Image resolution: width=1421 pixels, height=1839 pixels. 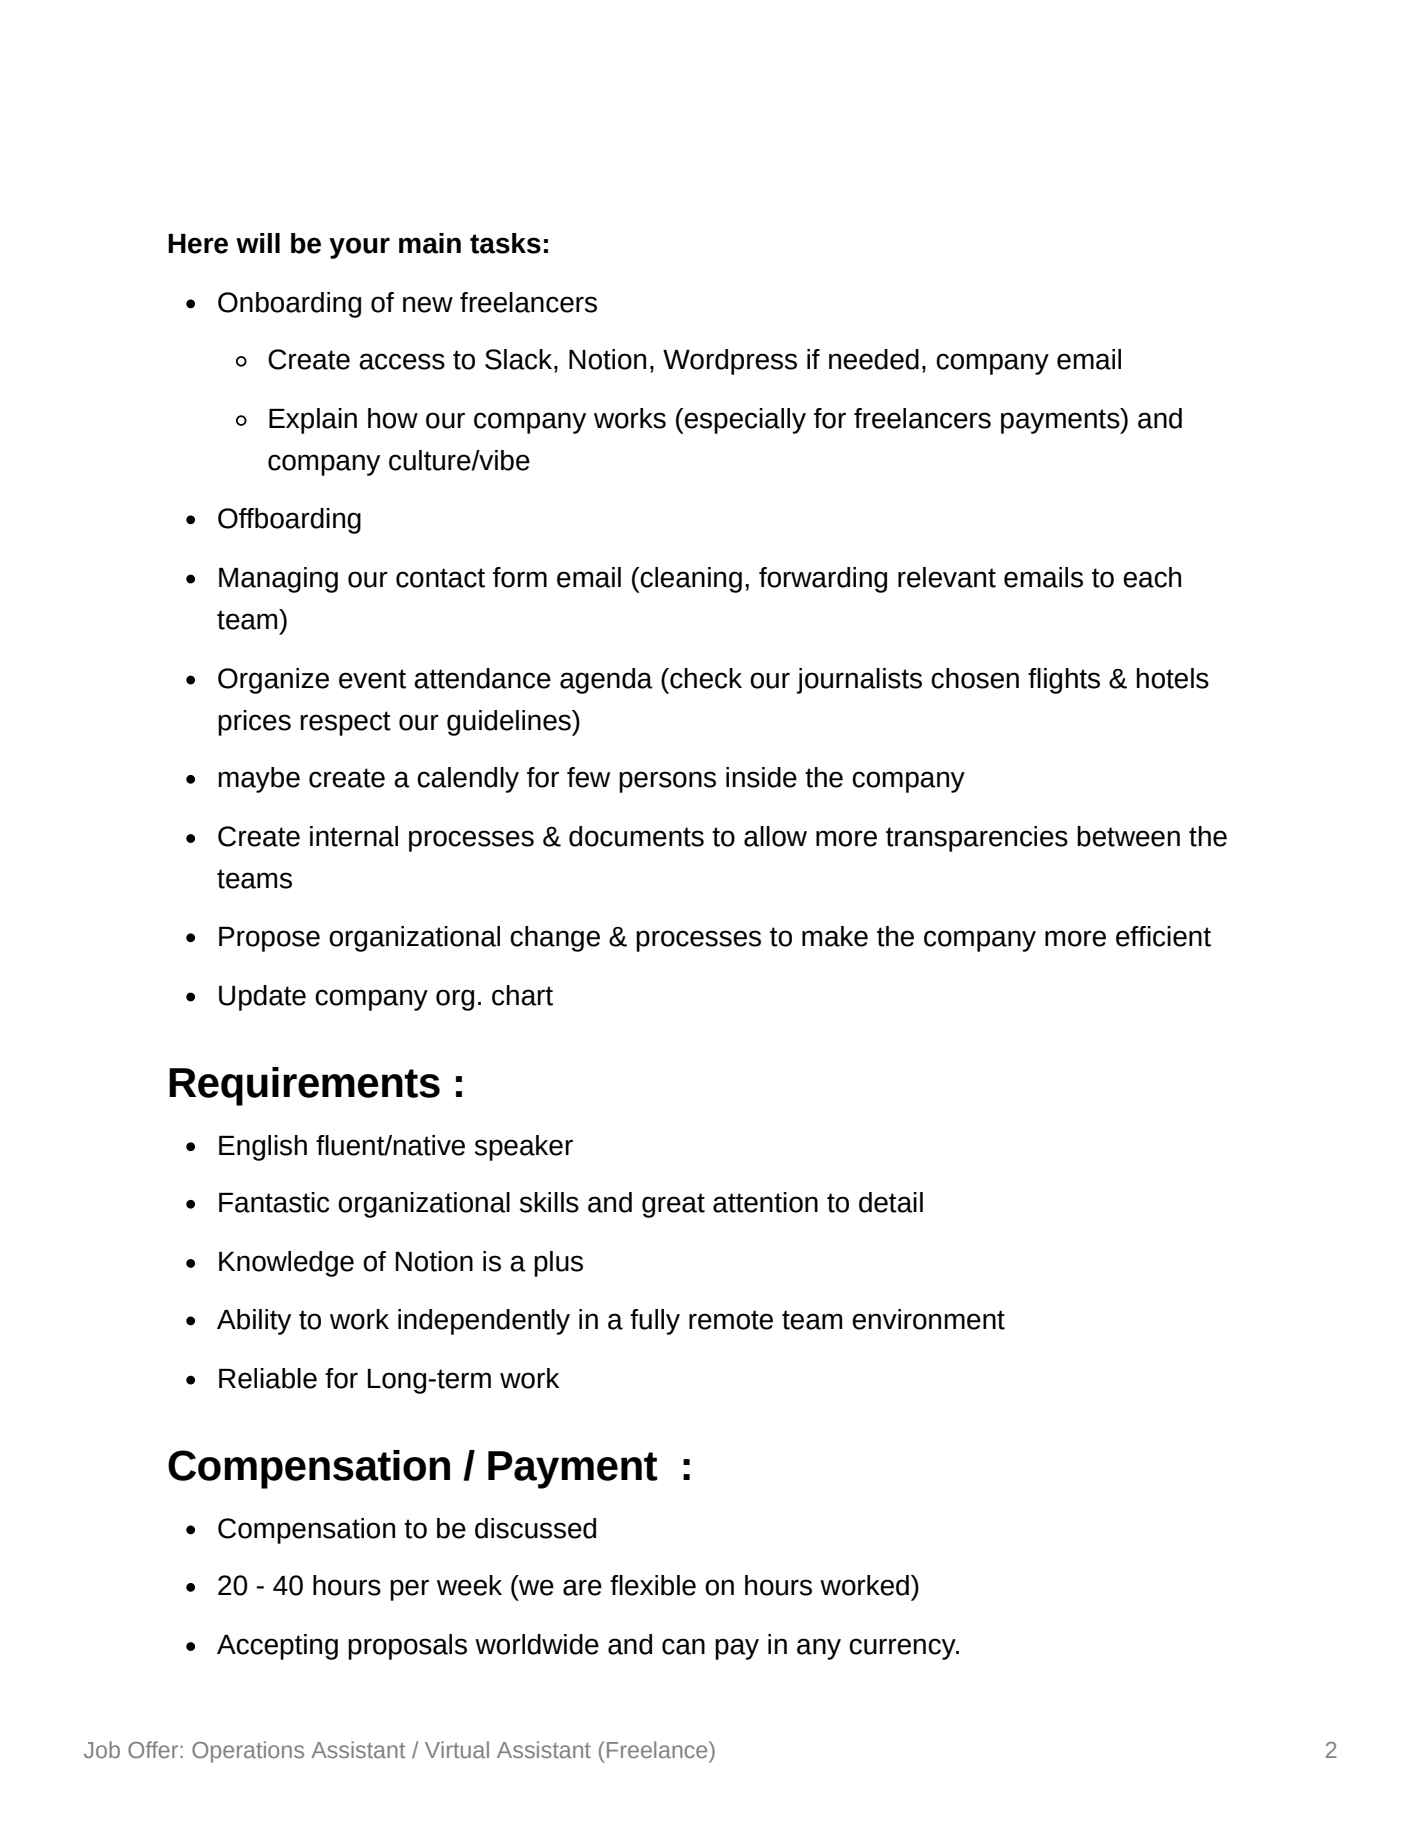 I want to click on Onboarding, so click(x=289, y=305).
